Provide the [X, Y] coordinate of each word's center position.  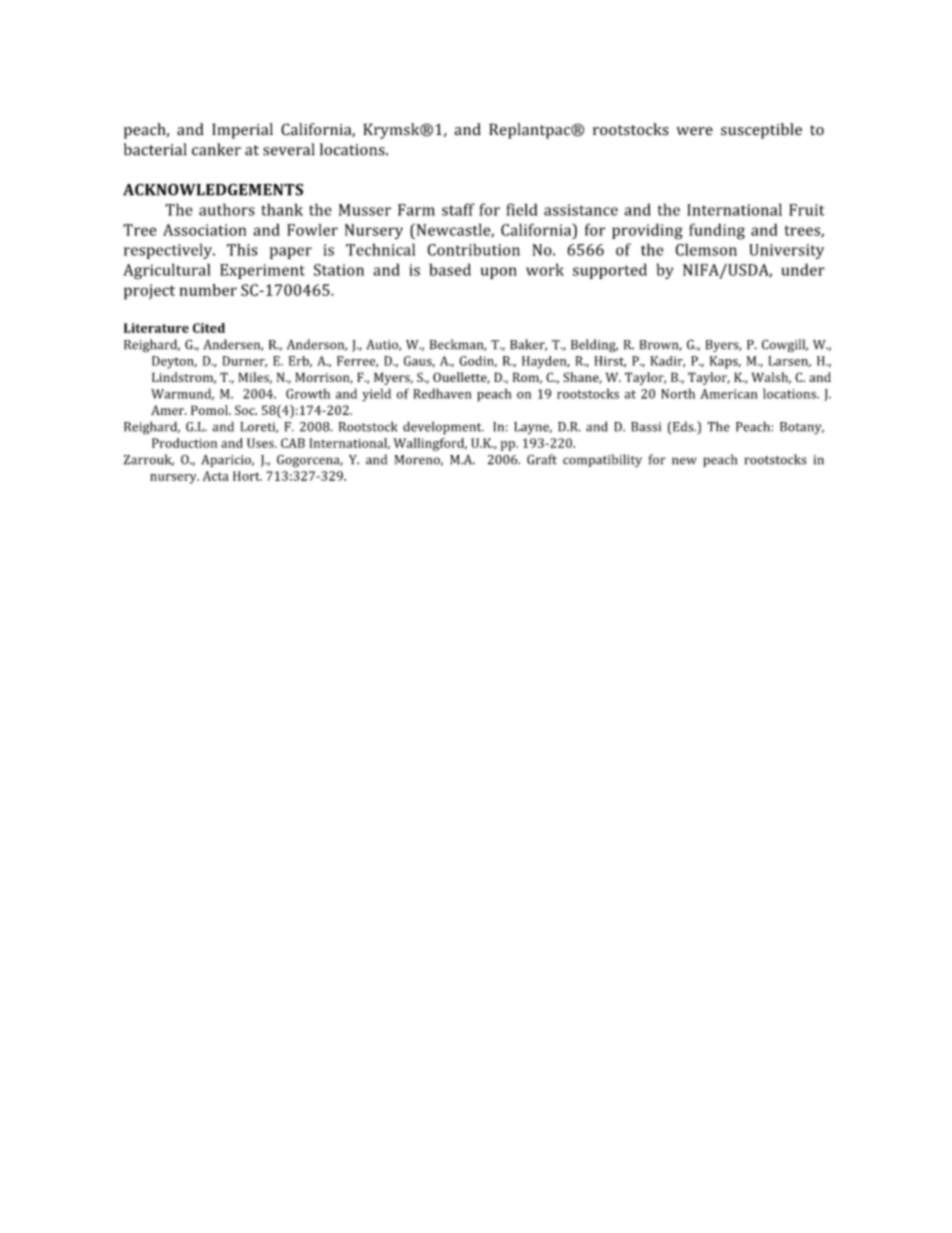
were [694, 131]
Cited [209, 328]
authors [227, 209]
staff [458, 209]
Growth [308, 393]
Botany [802, 428]
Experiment [262, 271]
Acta [216, 476]
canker [216, 149]
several [289, 149]
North [678, 393]
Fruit [807, 210]
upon [499, 273]
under [803, 269]
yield [376, 395]
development [443, 428]
